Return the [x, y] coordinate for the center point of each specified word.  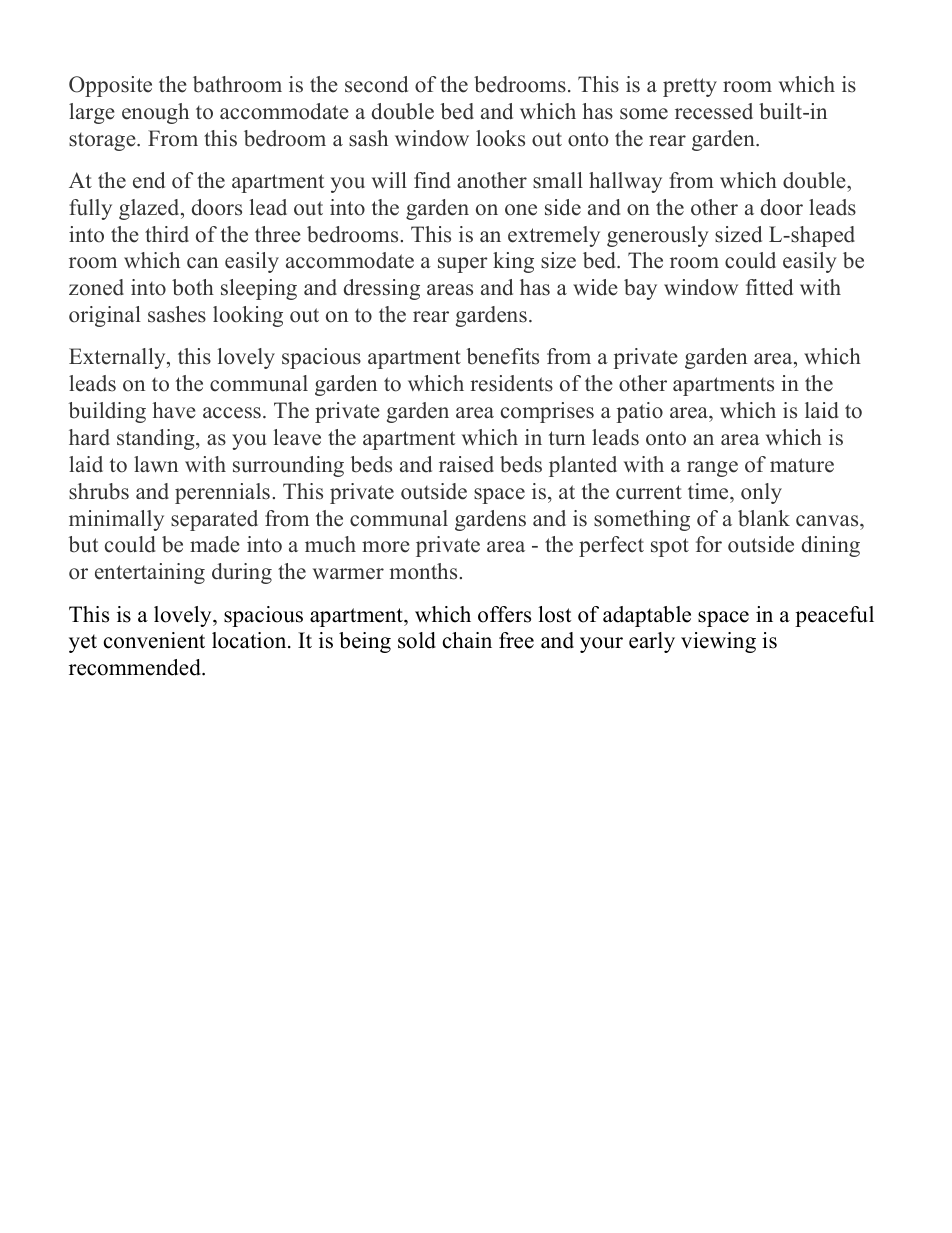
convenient [154, 640]
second [376, 84]
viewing [718, 642]
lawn [156, 464]
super [463, 265]
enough [155, 113]
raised [466, 464]
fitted [769, 287]
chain [467, 640]
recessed [714, 111]
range [712, 469]
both [193, 287]
